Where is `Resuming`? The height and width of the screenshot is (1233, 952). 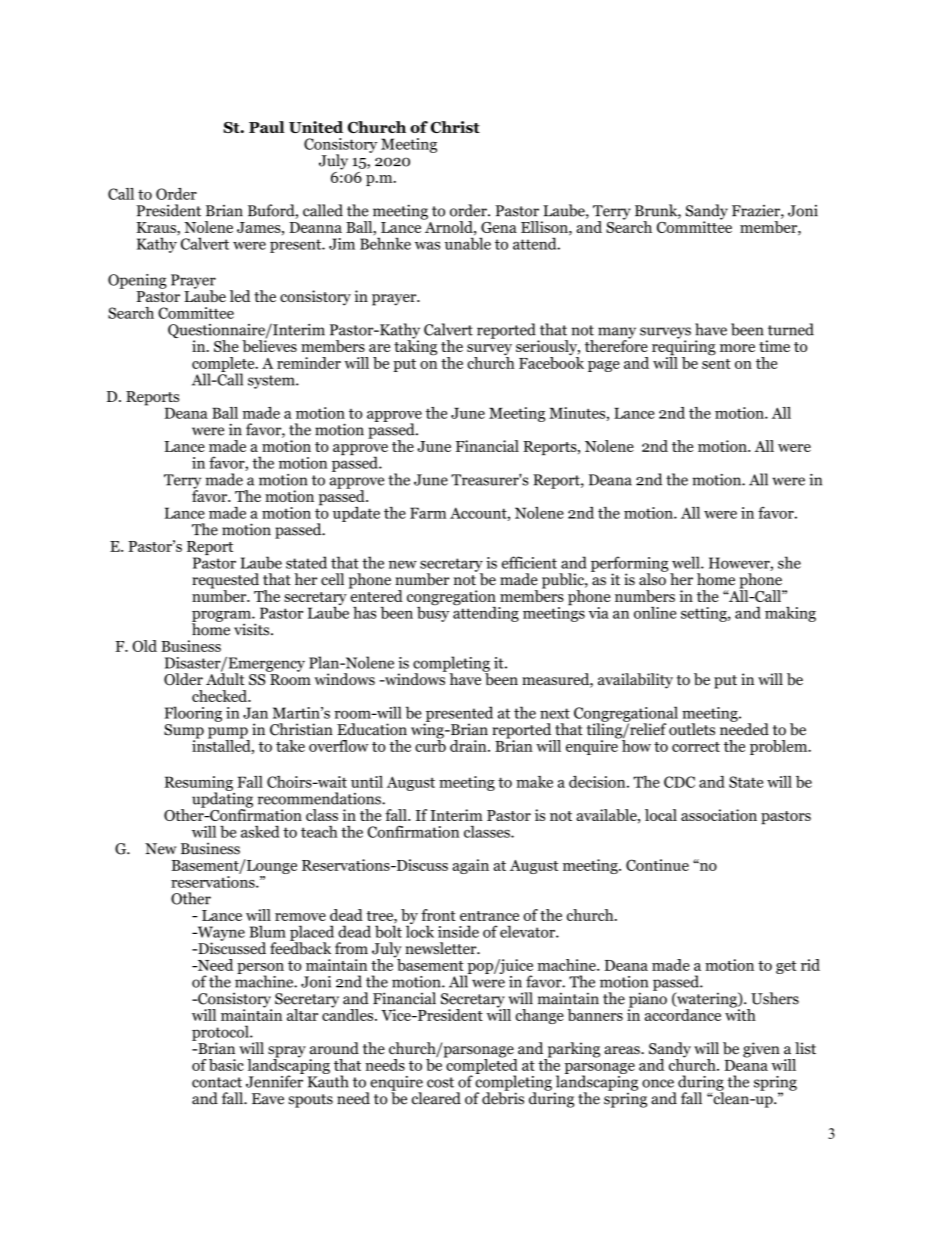
Resuming is located at coordinates (199, 784).
